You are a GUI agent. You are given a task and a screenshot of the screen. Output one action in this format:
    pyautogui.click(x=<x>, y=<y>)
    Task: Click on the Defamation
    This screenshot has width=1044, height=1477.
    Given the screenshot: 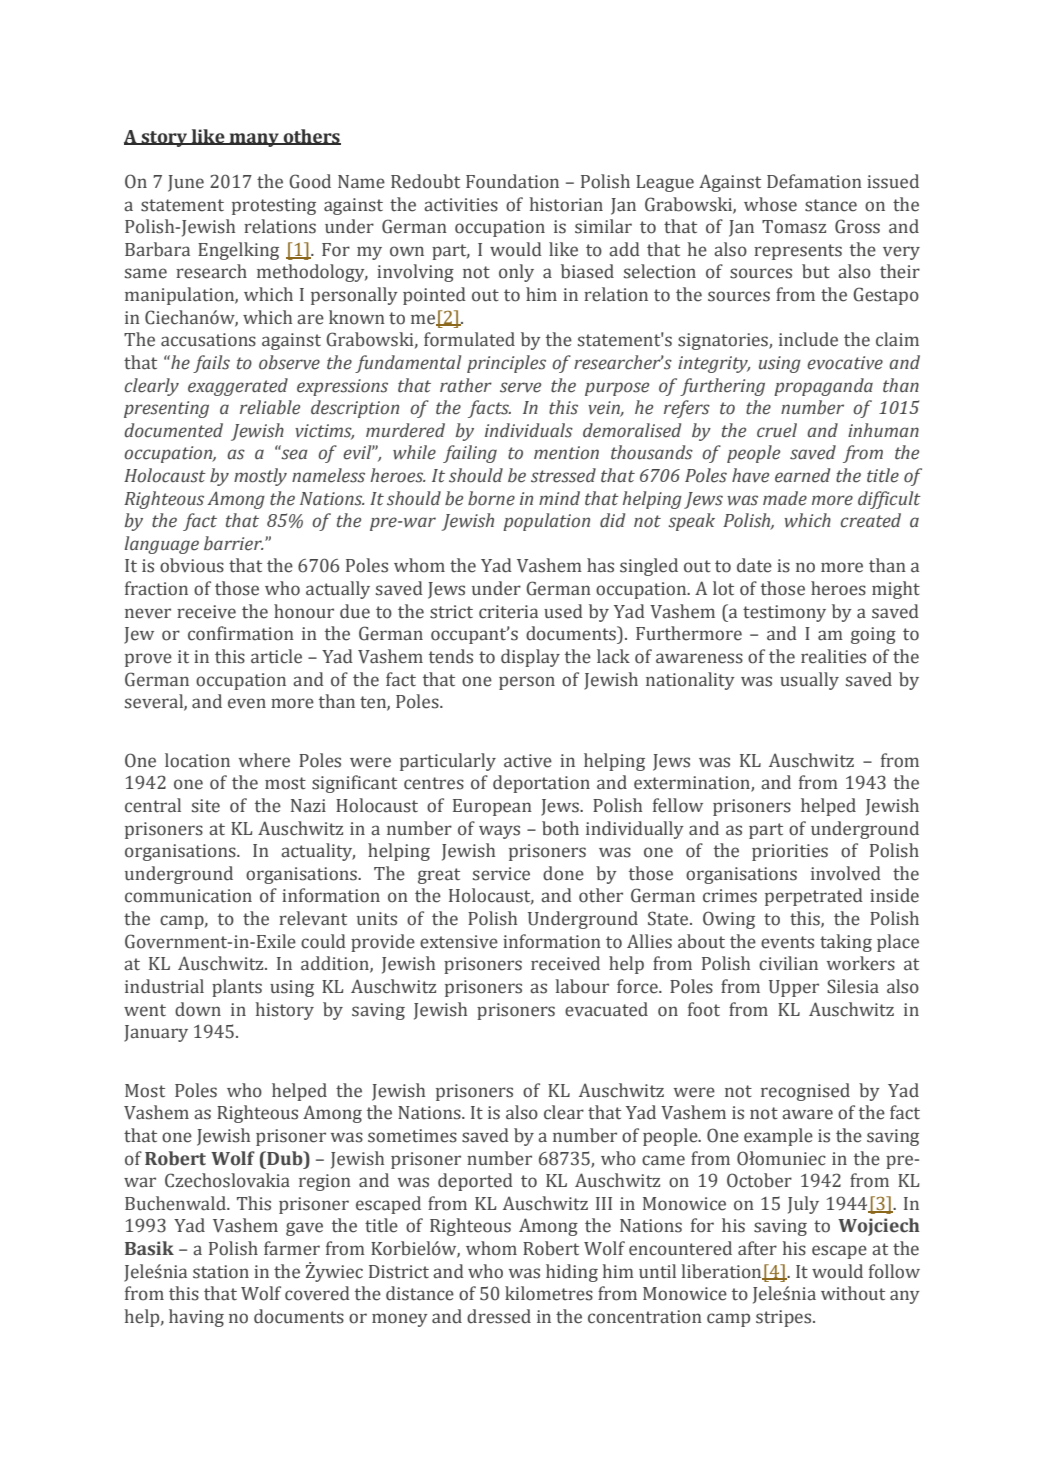 What is the action you would take?
    pyautogui.click(x=814, y=181)
